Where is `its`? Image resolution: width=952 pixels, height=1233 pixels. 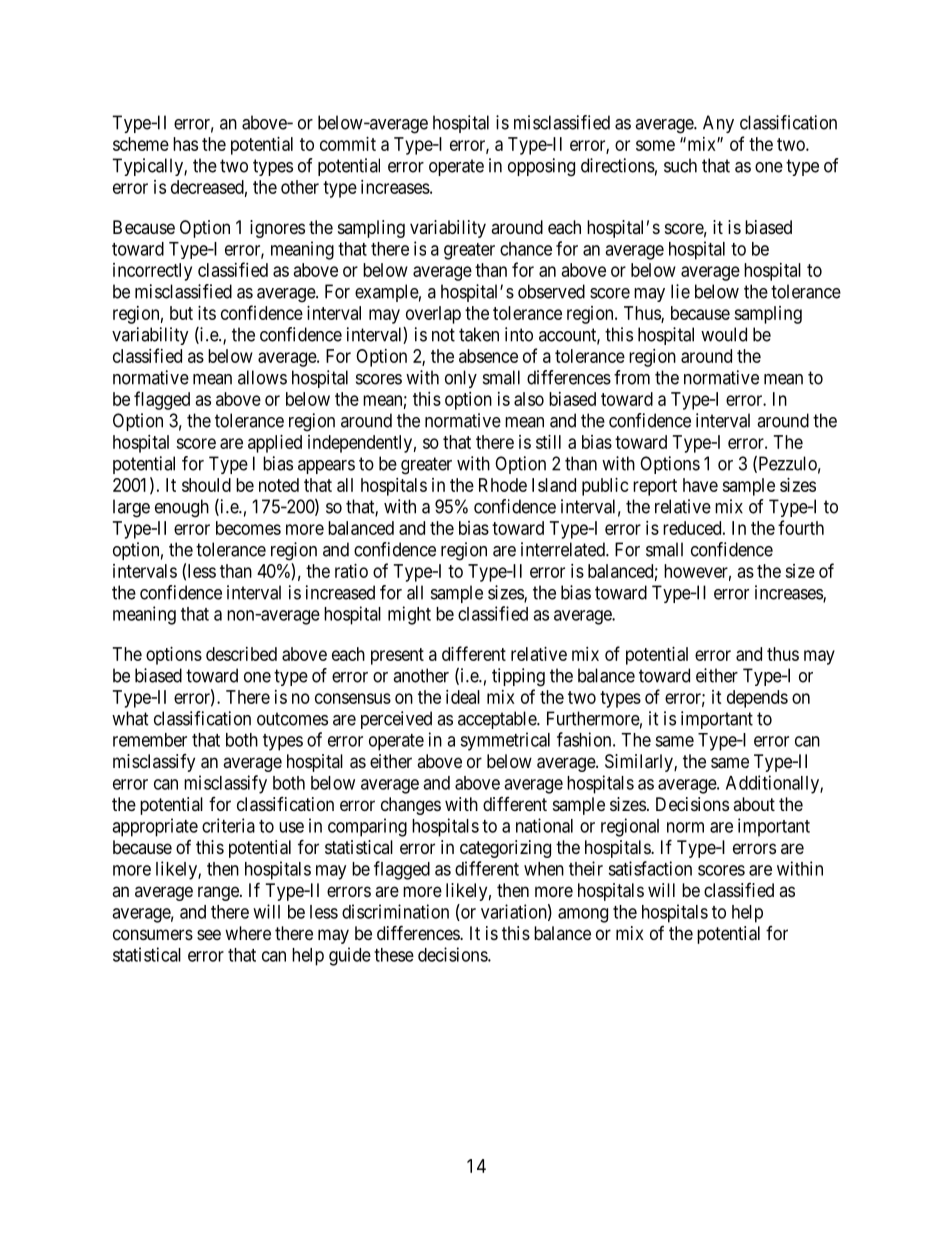 its is located at coordinates (207, 313).
